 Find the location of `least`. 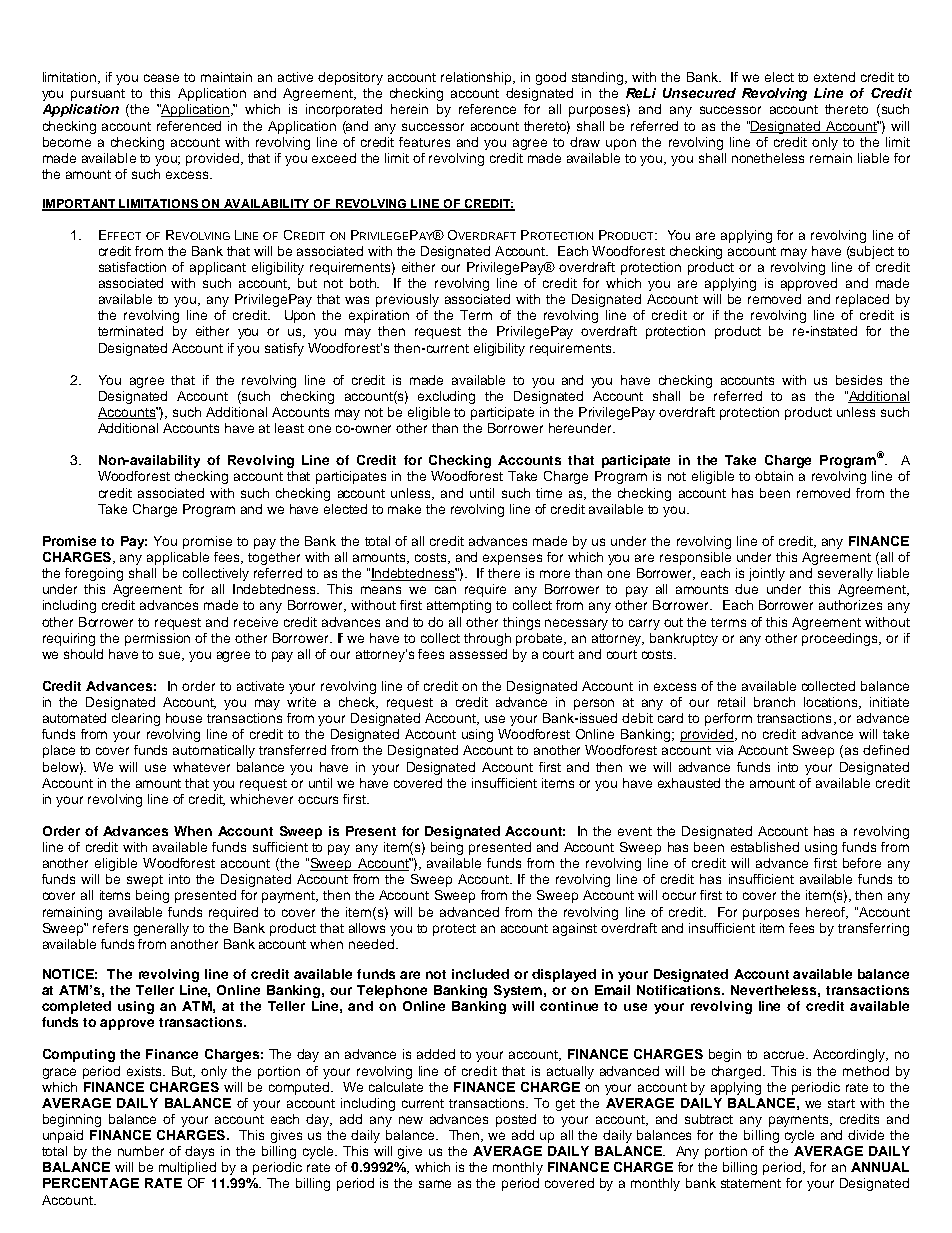

least is located at coordinates (289, 428).
